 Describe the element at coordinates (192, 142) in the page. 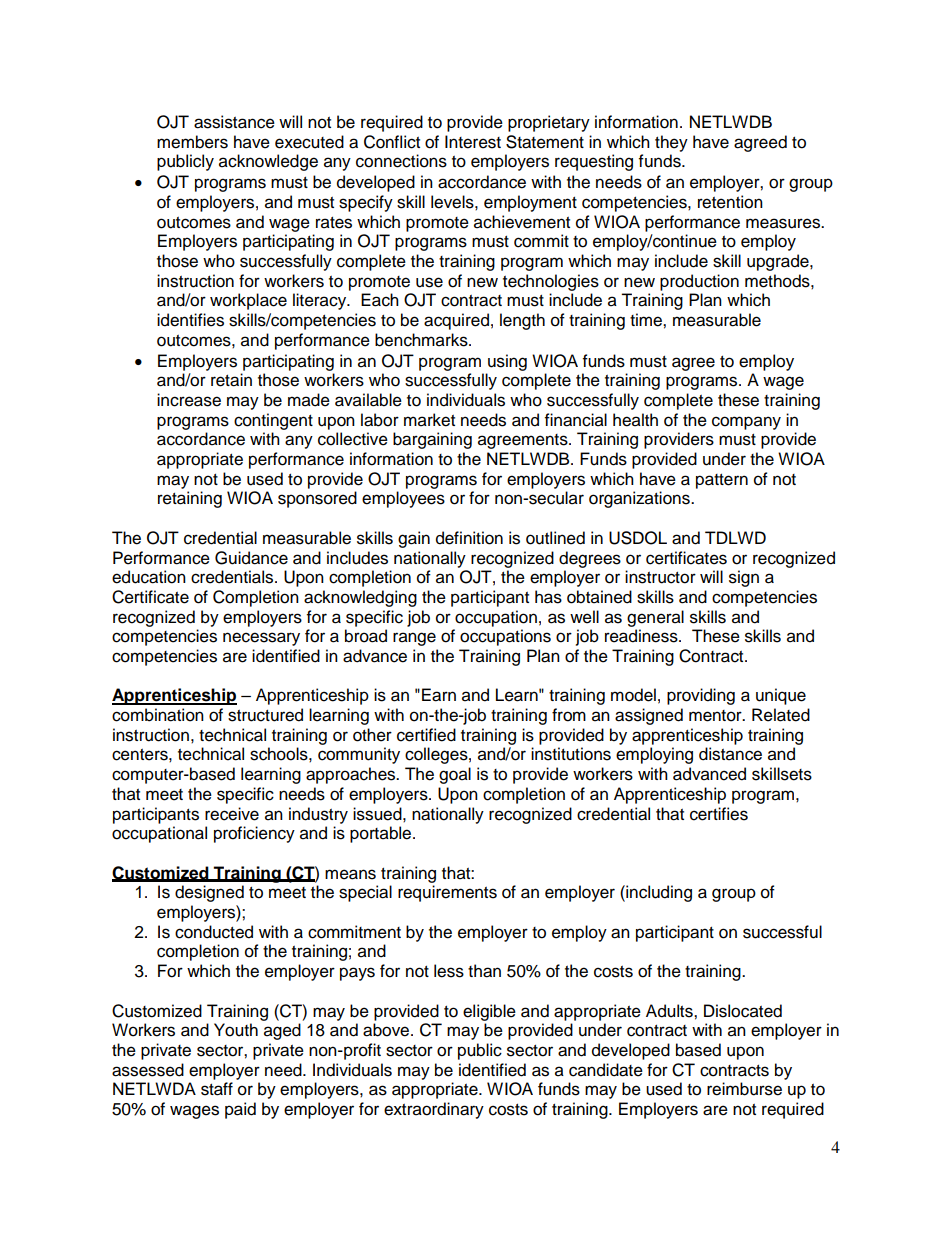

I see `members` at that location.
